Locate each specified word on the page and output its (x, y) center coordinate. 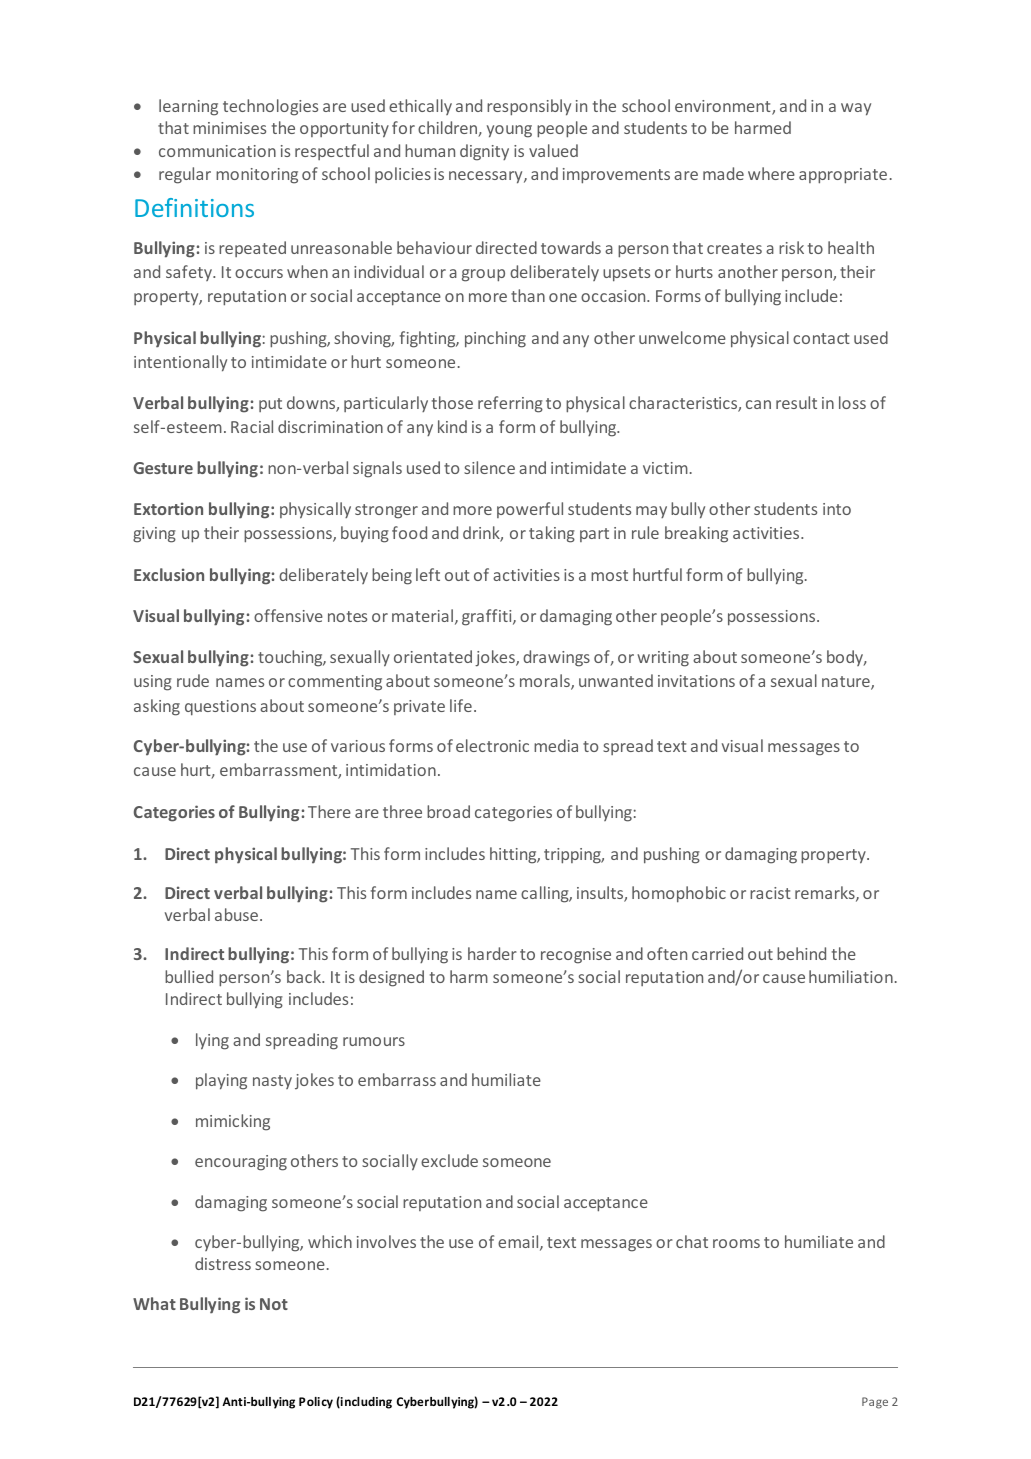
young (509, 131)
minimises (229, 128)
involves (386, 1241)
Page (875, 1403)
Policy (316, 1403)
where (771, 173)
